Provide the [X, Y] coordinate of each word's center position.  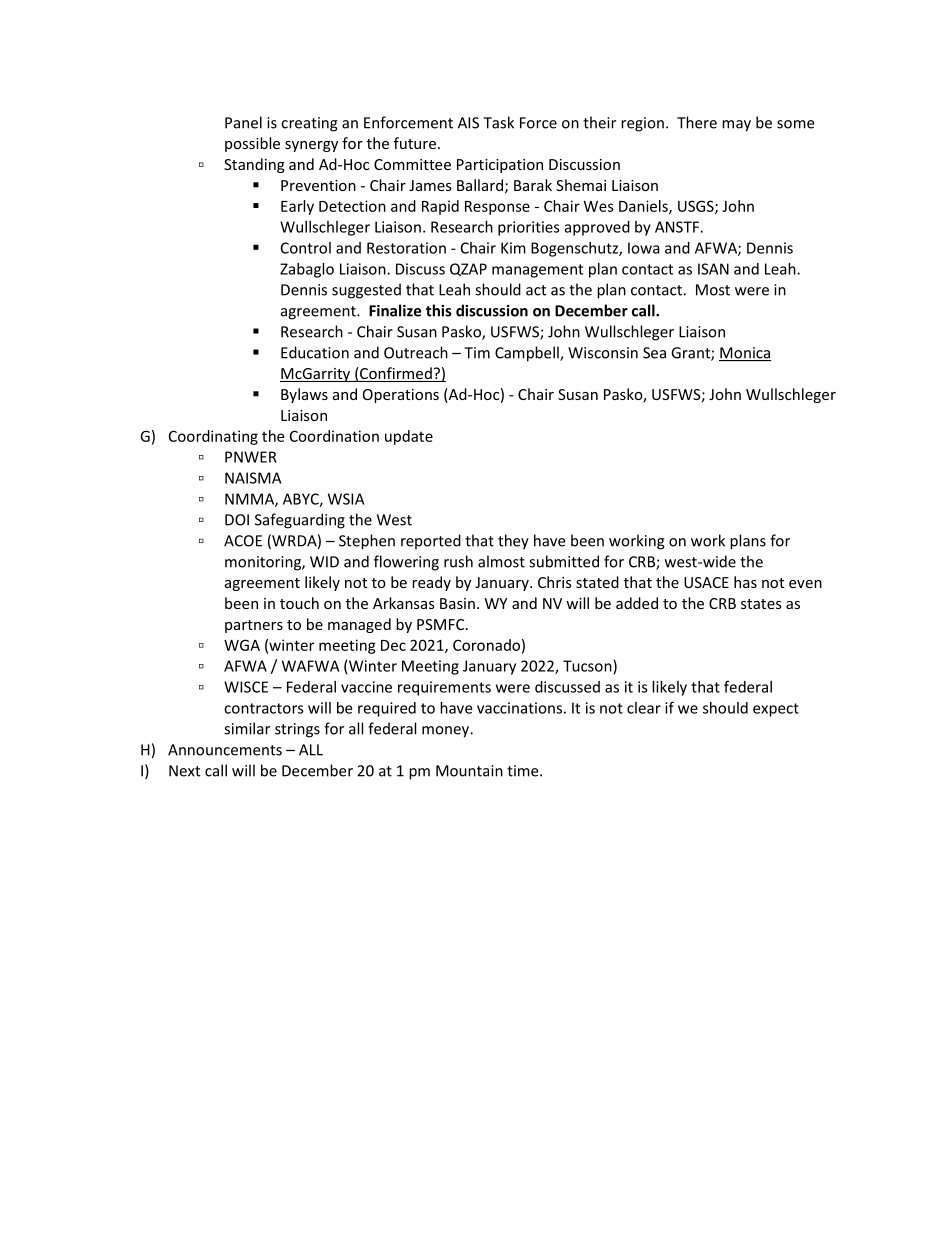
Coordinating [213, 437]
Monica [745, 354]
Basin [457, 603]
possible [252, 144]
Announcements [225, 750]
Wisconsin [603, 353]
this [439, 310]
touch [299, 603]
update [409, 437]
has [745, 582]
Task [498, 122]
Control [306, 248]
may [736, 126]
